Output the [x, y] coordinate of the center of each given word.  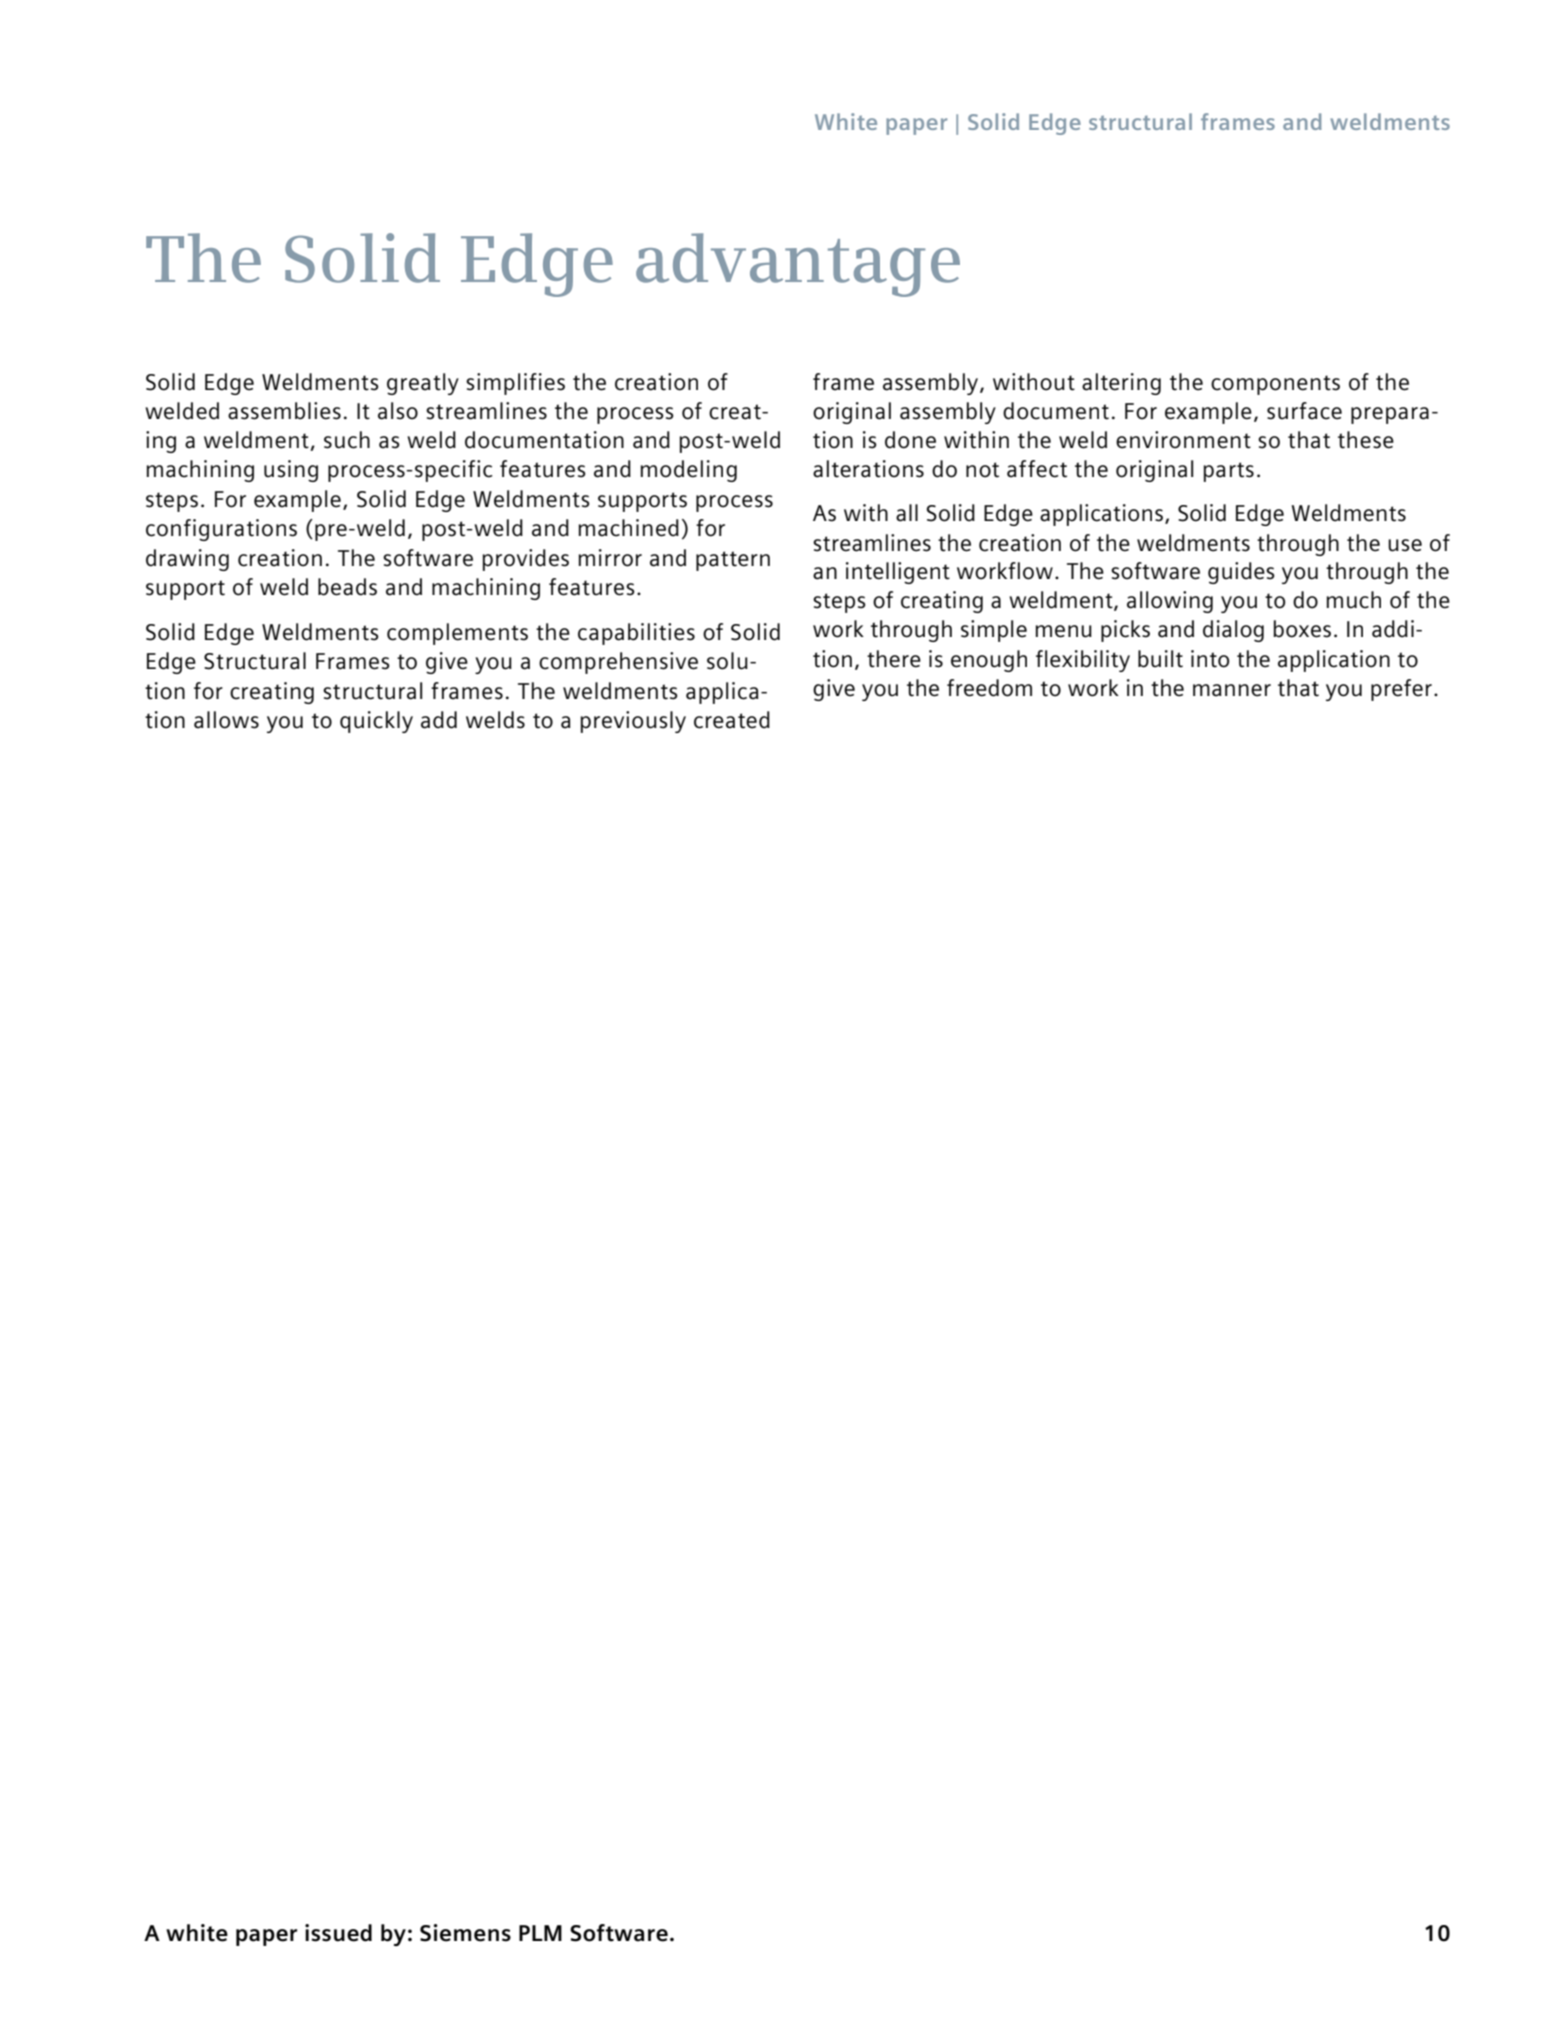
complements [457, 634]
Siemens [465, 1933]
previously [633, 722]
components [1275, 385]
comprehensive [618, 663]
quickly [376, 722]
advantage [798, 265]
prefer [1401, 690]
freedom [989, 688]
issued [338, 1933]
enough [989, 661]
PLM [540, 1933]
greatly [423, 384]
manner [1232, 690]
